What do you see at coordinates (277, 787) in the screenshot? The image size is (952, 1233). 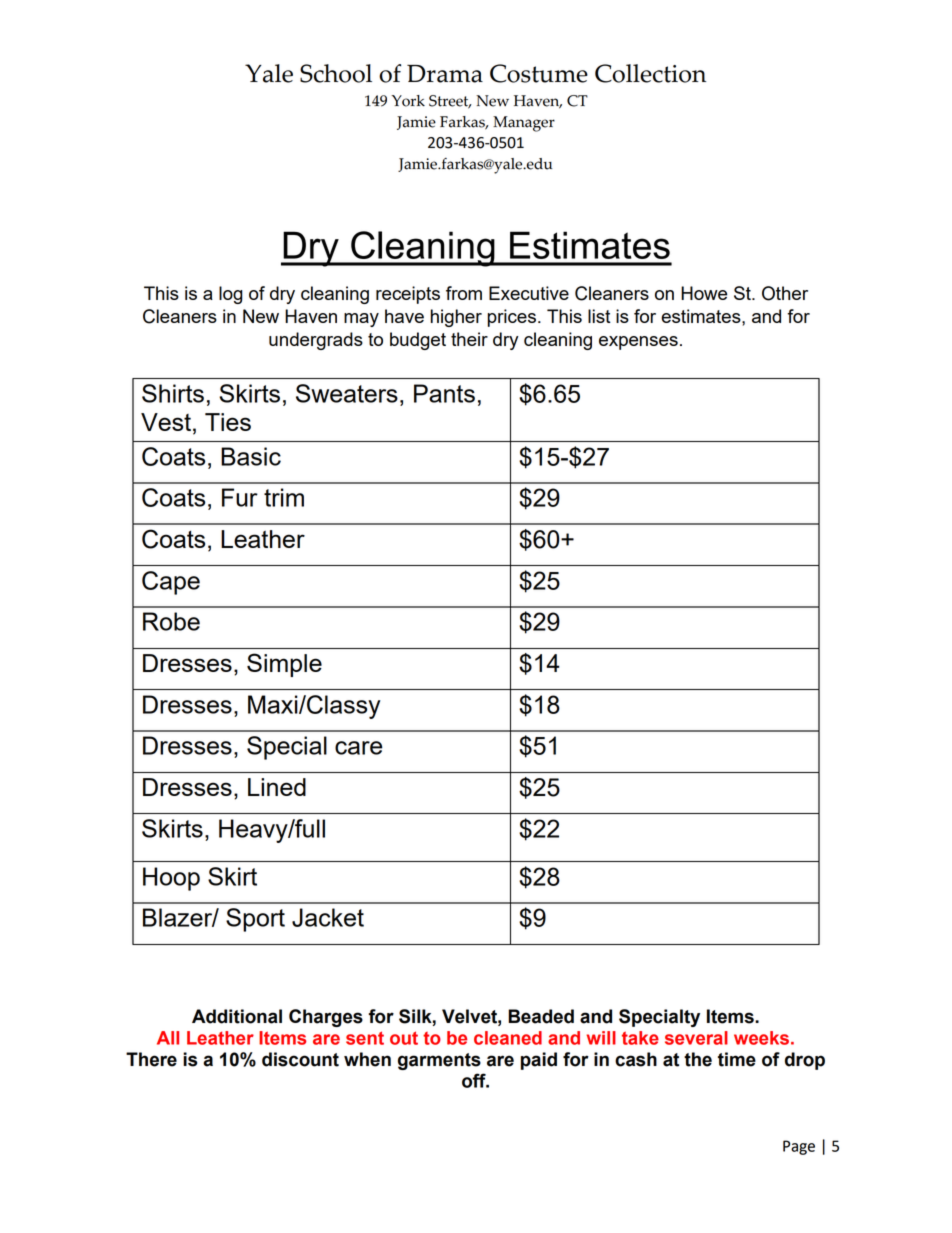 I see `Lined` at bounding box center [277, 787].
